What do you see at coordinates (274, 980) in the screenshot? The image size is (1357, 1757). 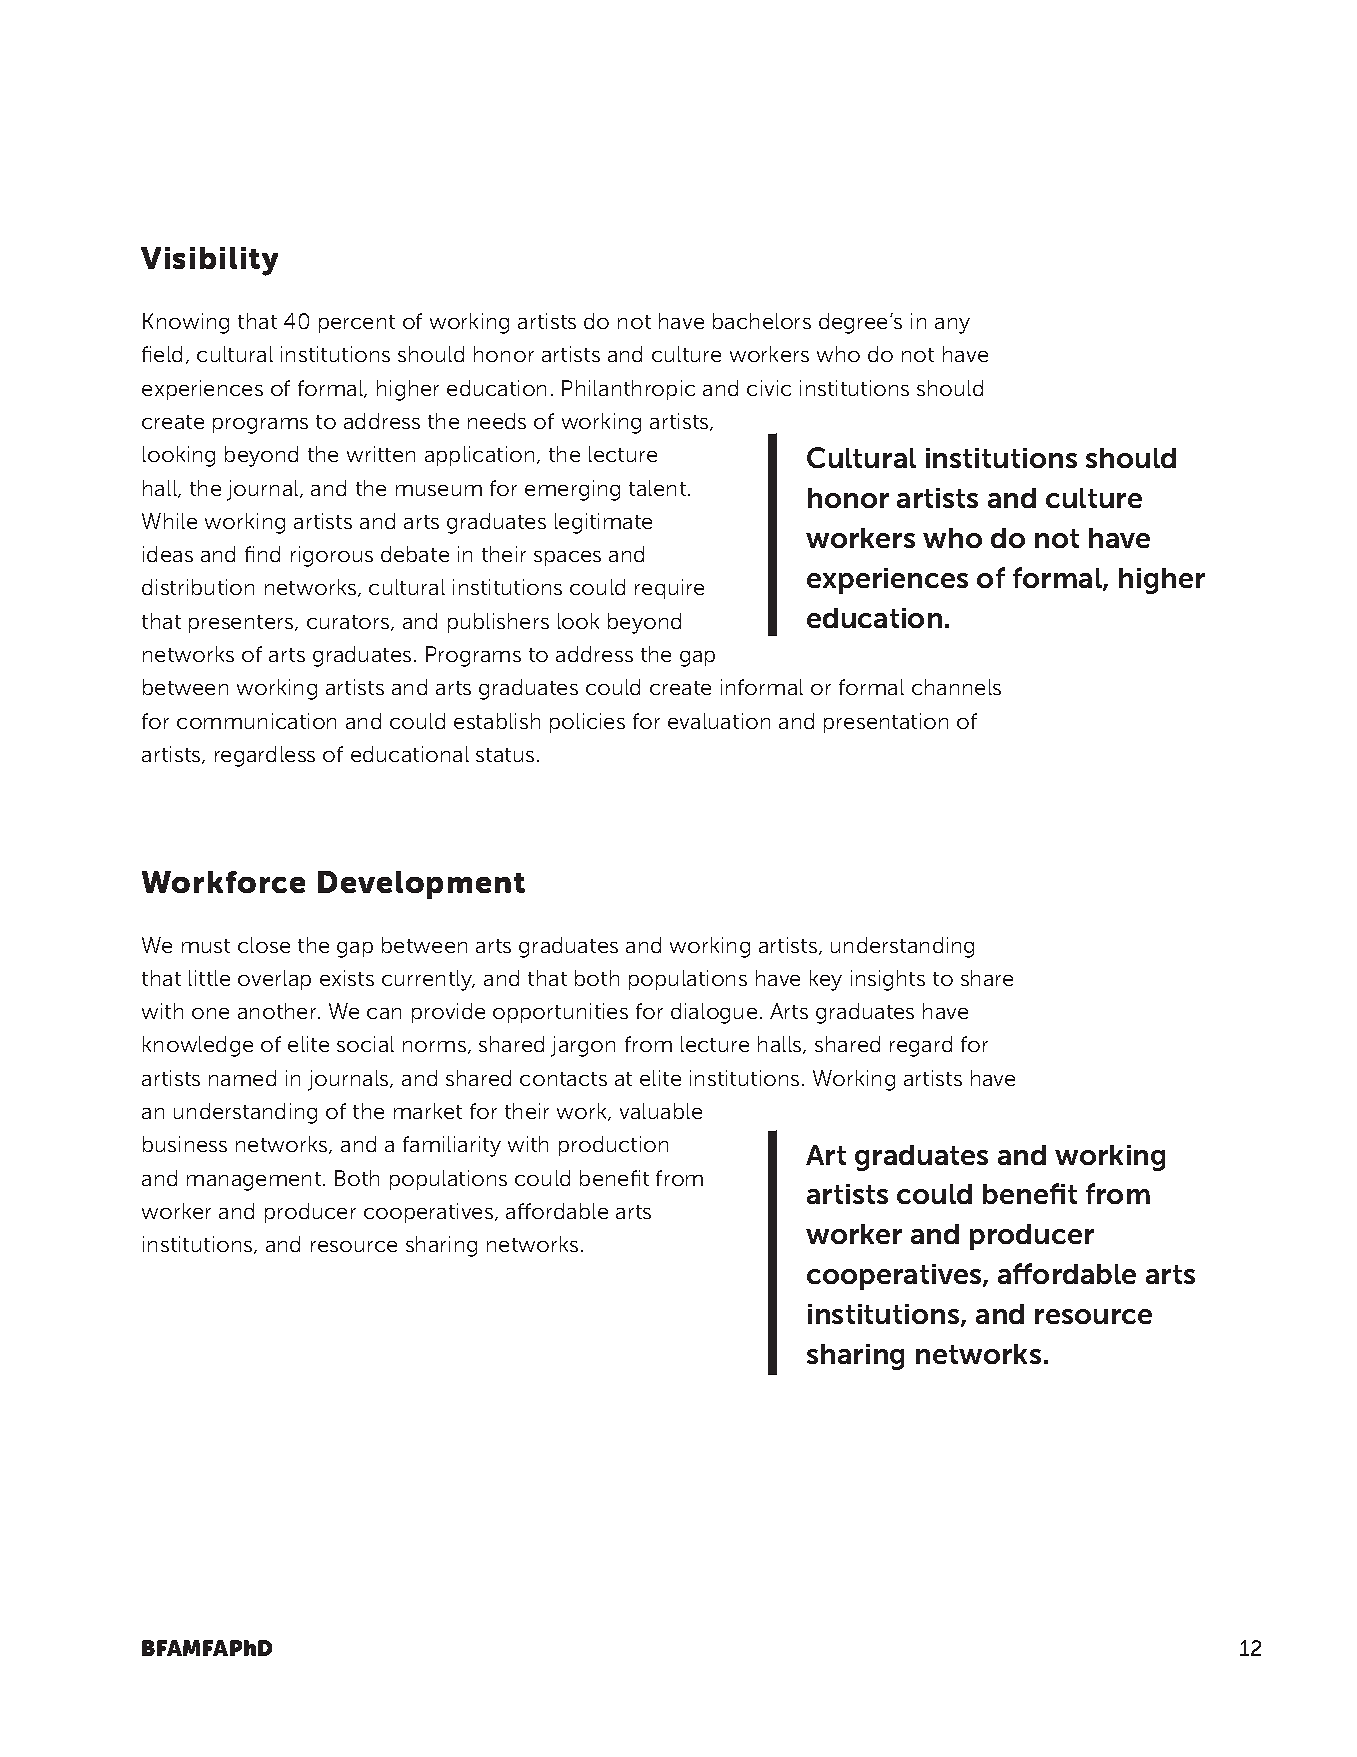 I see `overlap` at bounding box center [274, 980].
